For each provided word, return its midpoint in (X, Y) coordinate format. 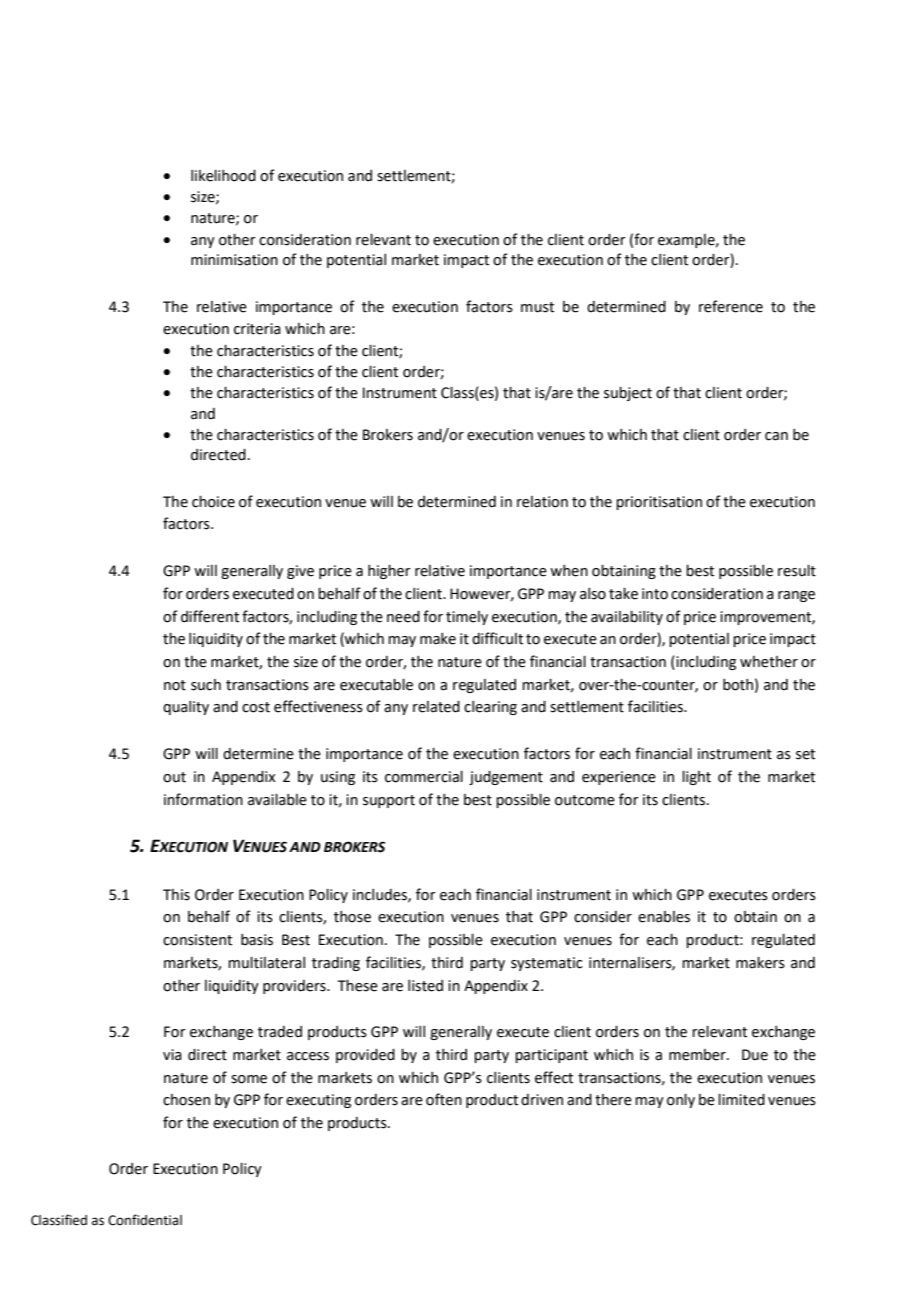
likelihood (223, 176)
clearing (490, 708)
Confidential (145, 1220)
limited (741, 1100)
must (537, 307)
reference (731, 306)
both (738, 685)
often (444, 1099)
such (206, 685)
